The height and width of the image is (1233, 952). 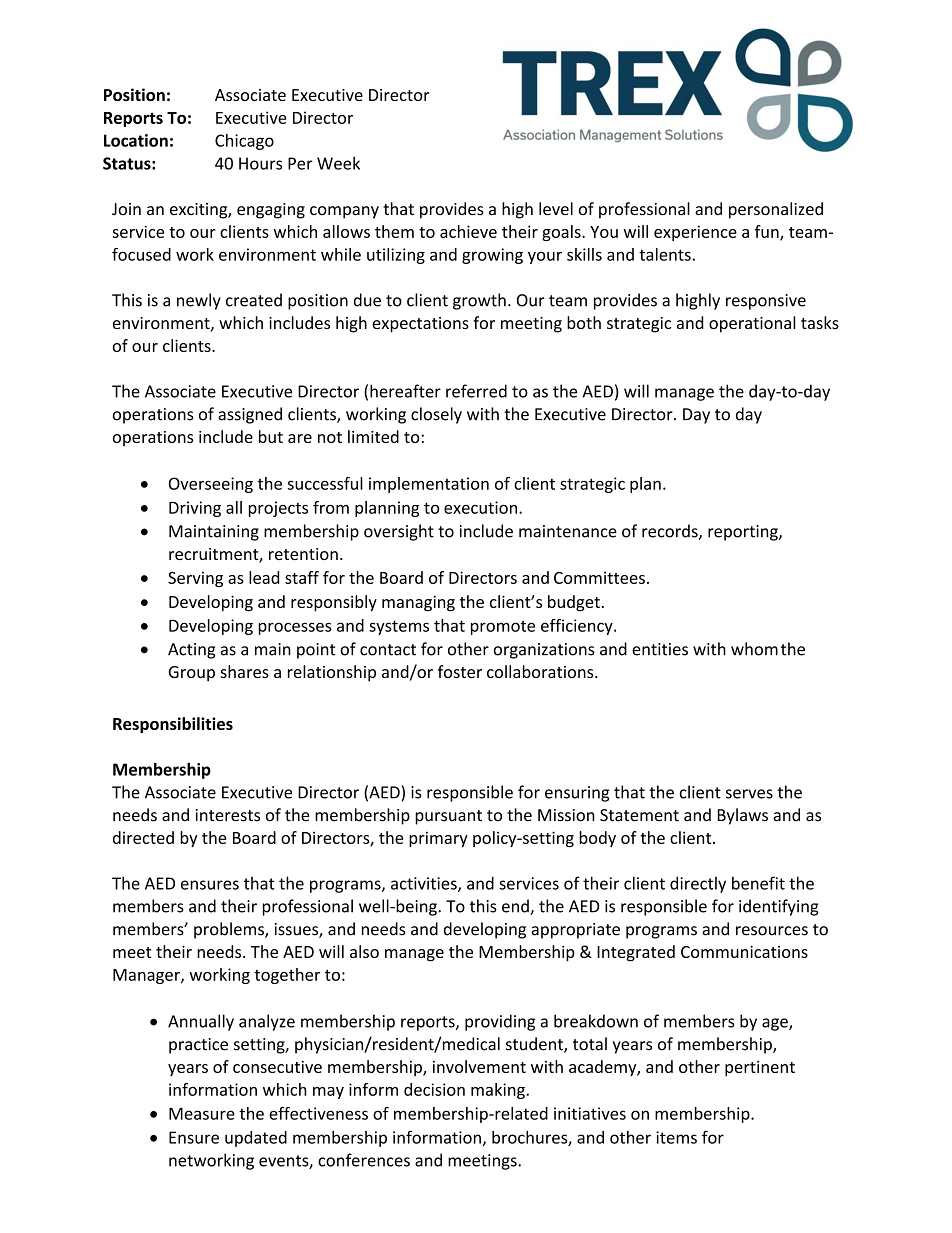 What do you see at coordinates (776, 210) in the image?
I see `personalized` at bounding box center [776, 210].
